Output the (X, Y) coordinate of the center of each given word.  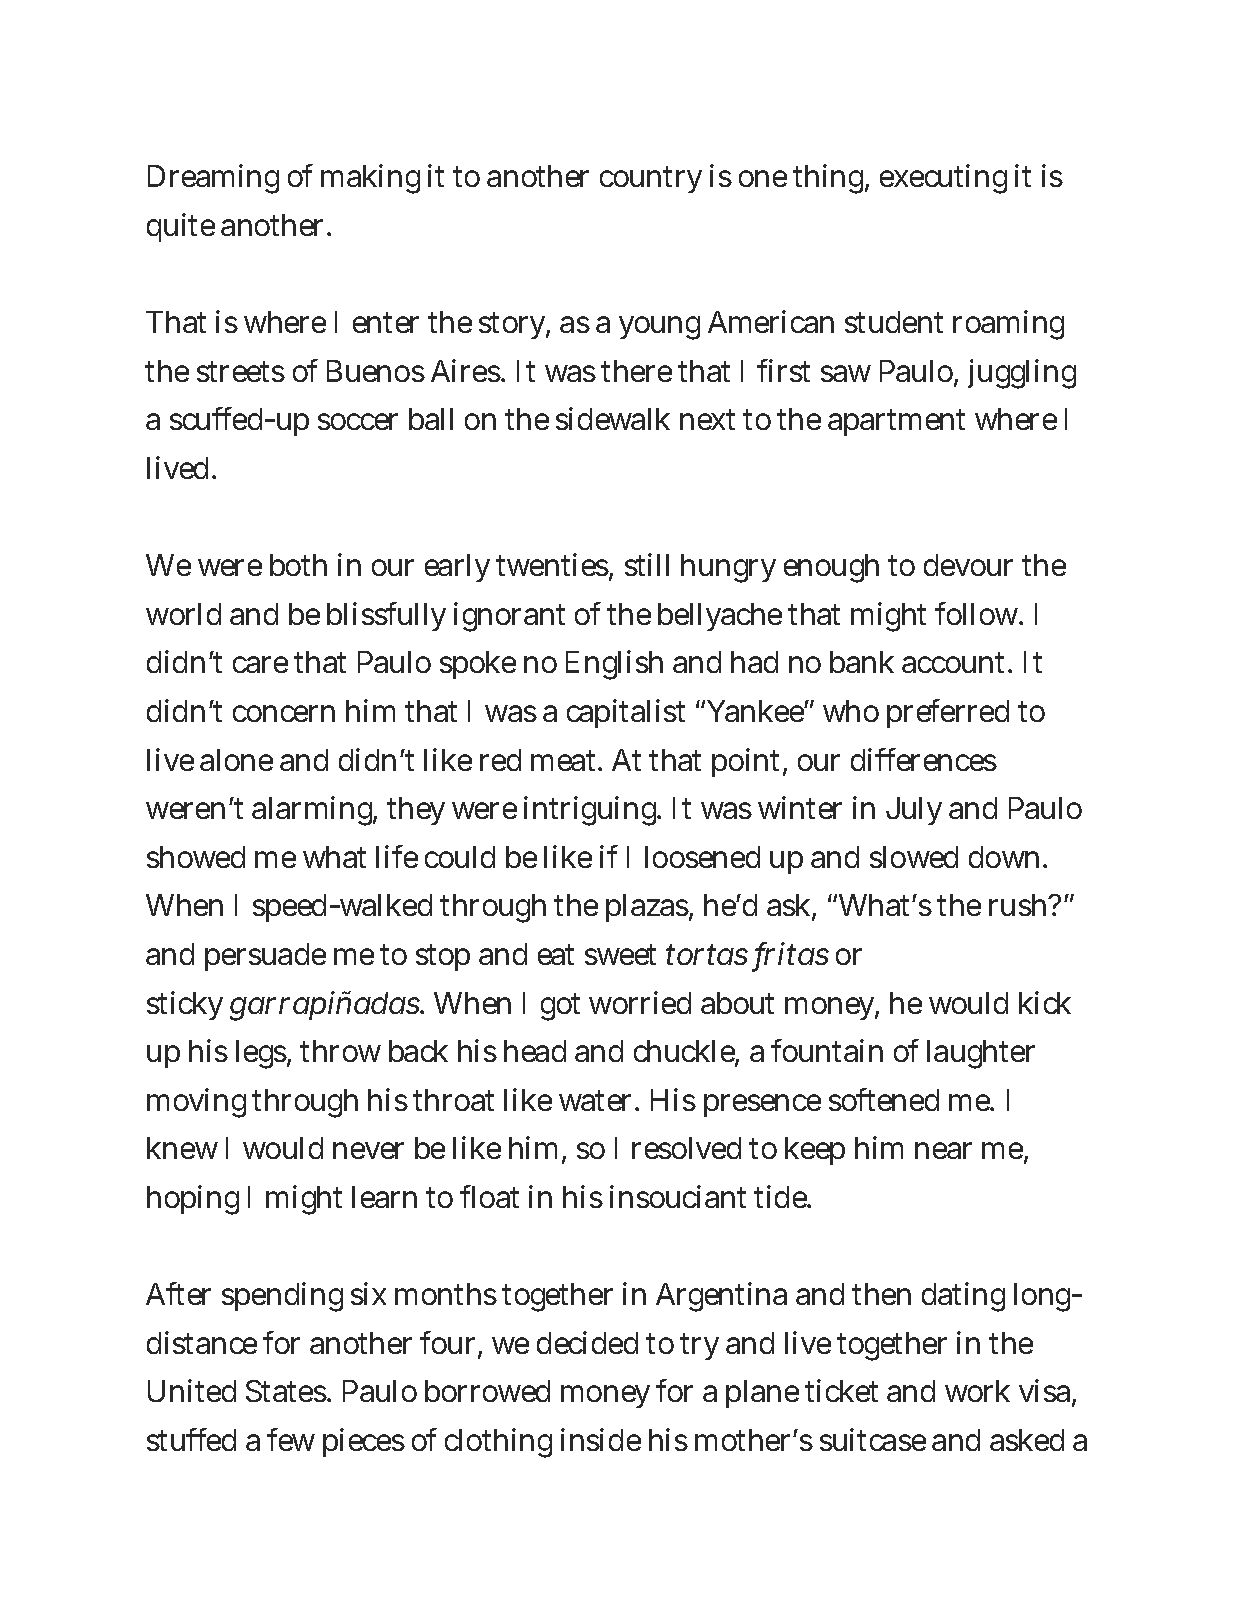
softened (884, 1099)
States (287, 1391)
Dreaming (213, 179)
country (651, 179)
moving (196, 1103)
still (647, 564)
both (298, 565)
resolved (686, 1148)
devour (968, 565)
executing (943, 179)
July (914, 811)
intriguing (592, 811)
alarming (314, 811)
